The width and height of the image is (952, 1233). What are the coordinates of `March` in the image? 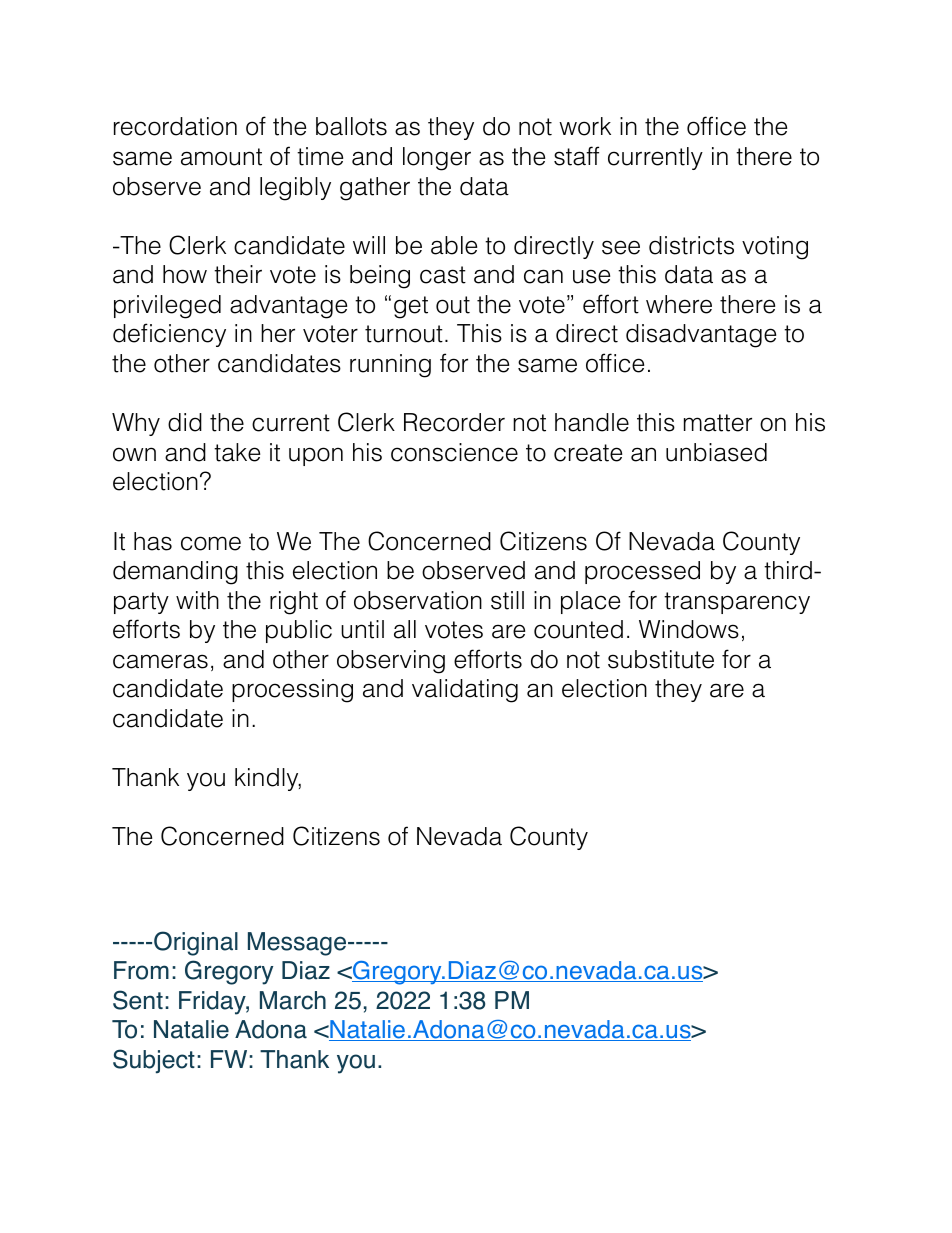 It's located at (293, 1000).
